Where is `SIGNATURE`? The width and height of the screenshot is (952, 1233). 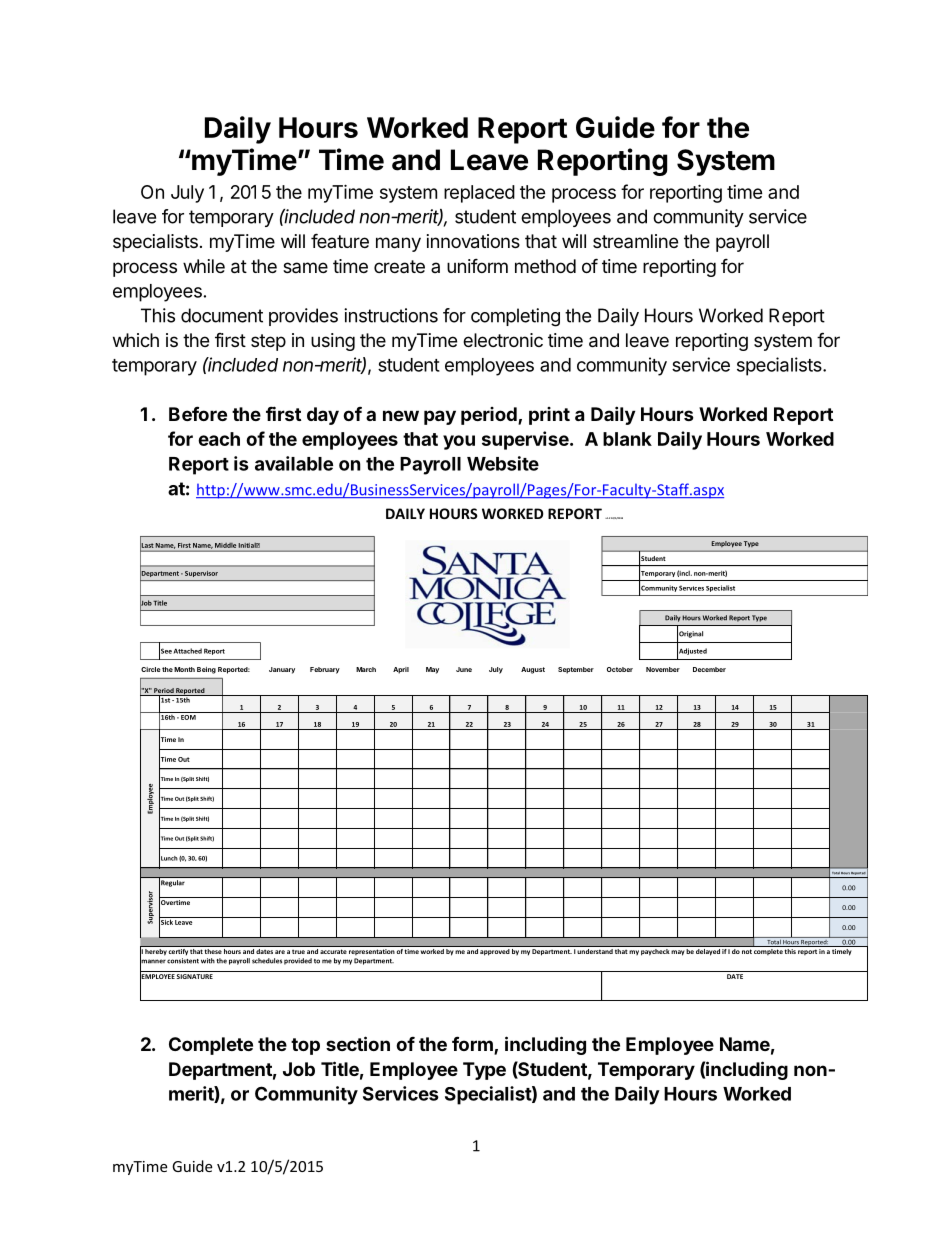
SIGNATURE is located at coordinates (194, 976).
